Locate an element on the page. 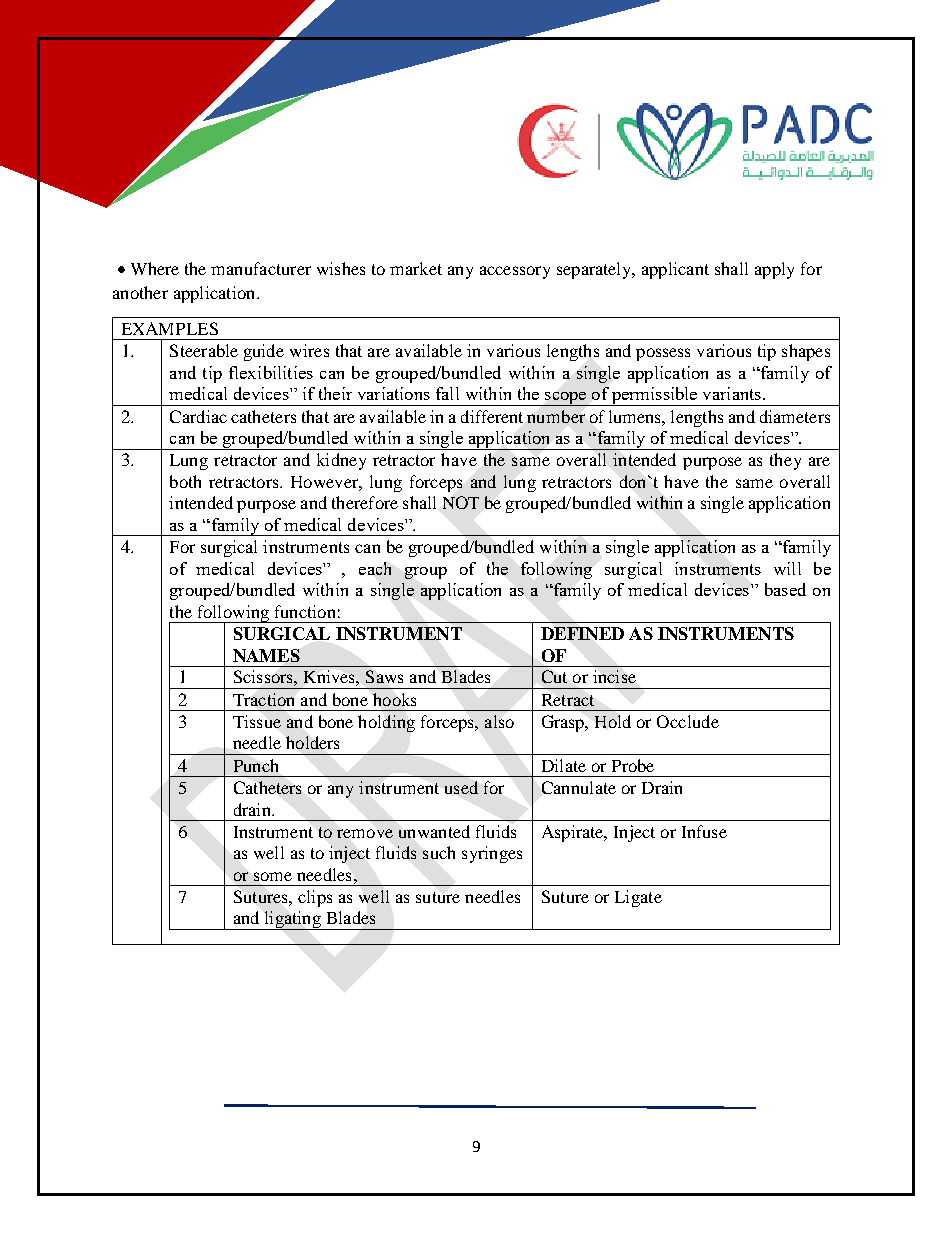 This document has width=952, height=1233. also is located at coordinates (499, 721).
